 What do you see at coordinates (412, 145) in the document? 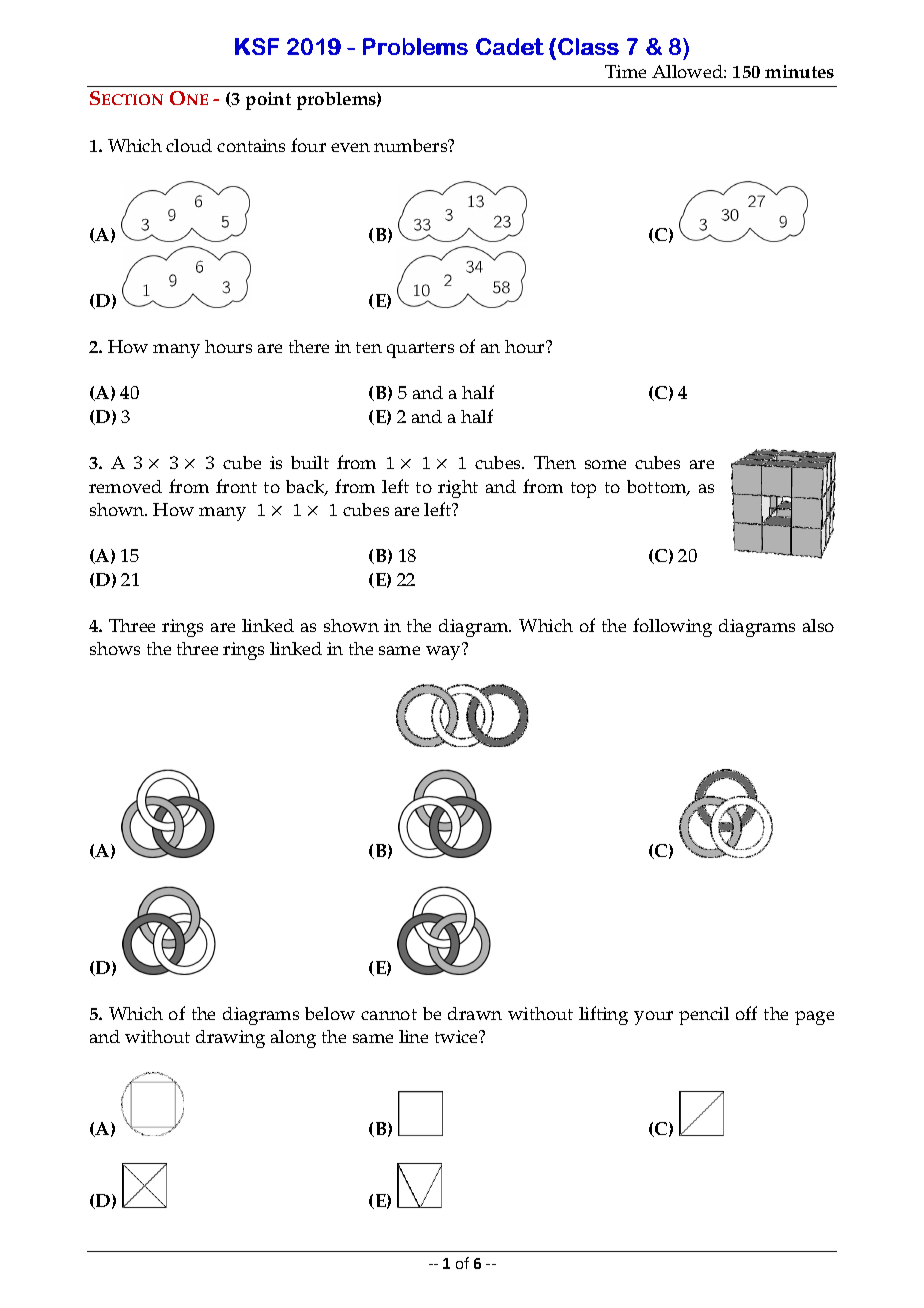
I see `numbers` at bounding box center [412, 145].
